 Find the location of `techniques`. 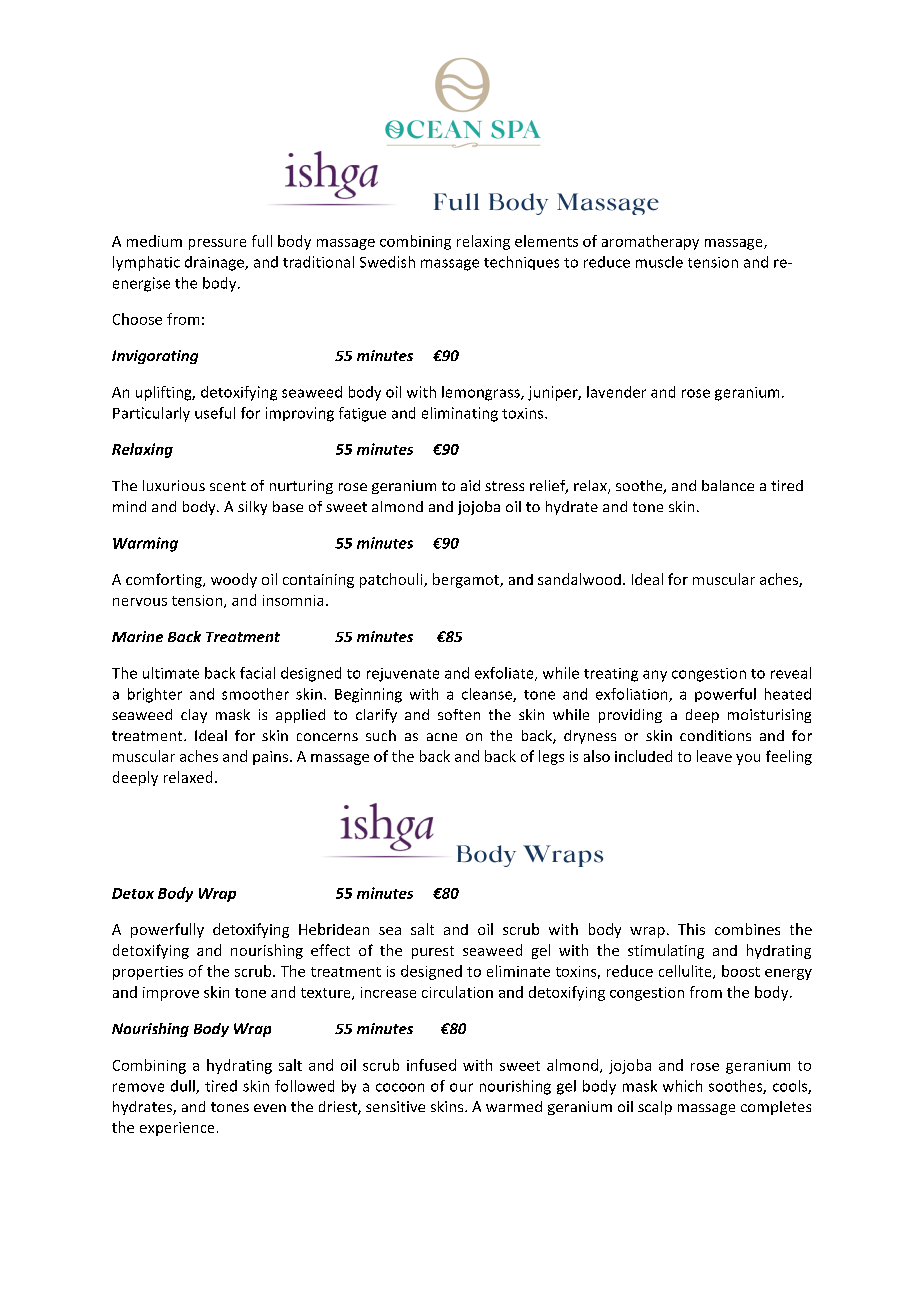

techniques is located at coordinates (521, 263).
